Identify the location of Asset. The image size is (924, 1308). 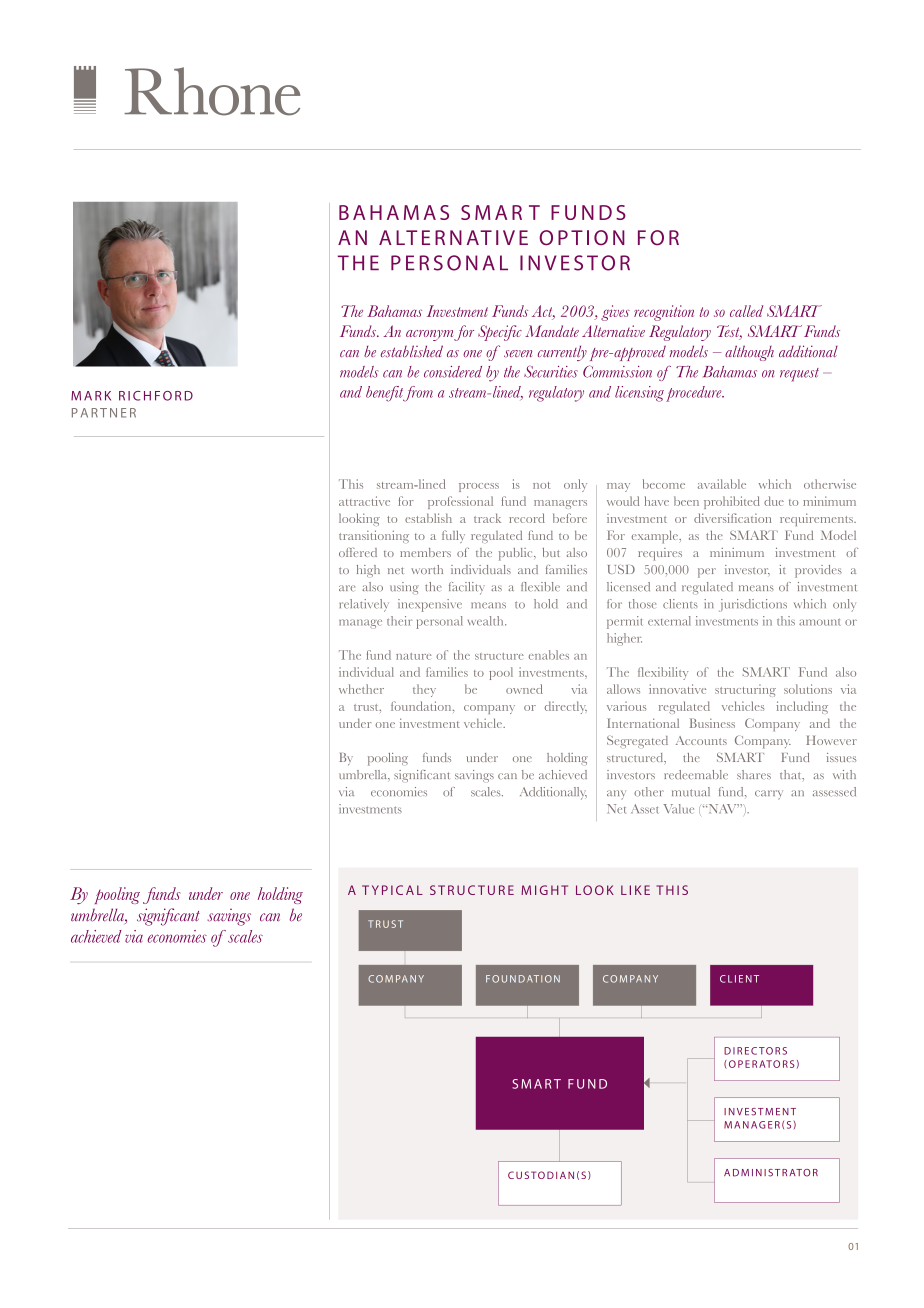
(645, 809).
